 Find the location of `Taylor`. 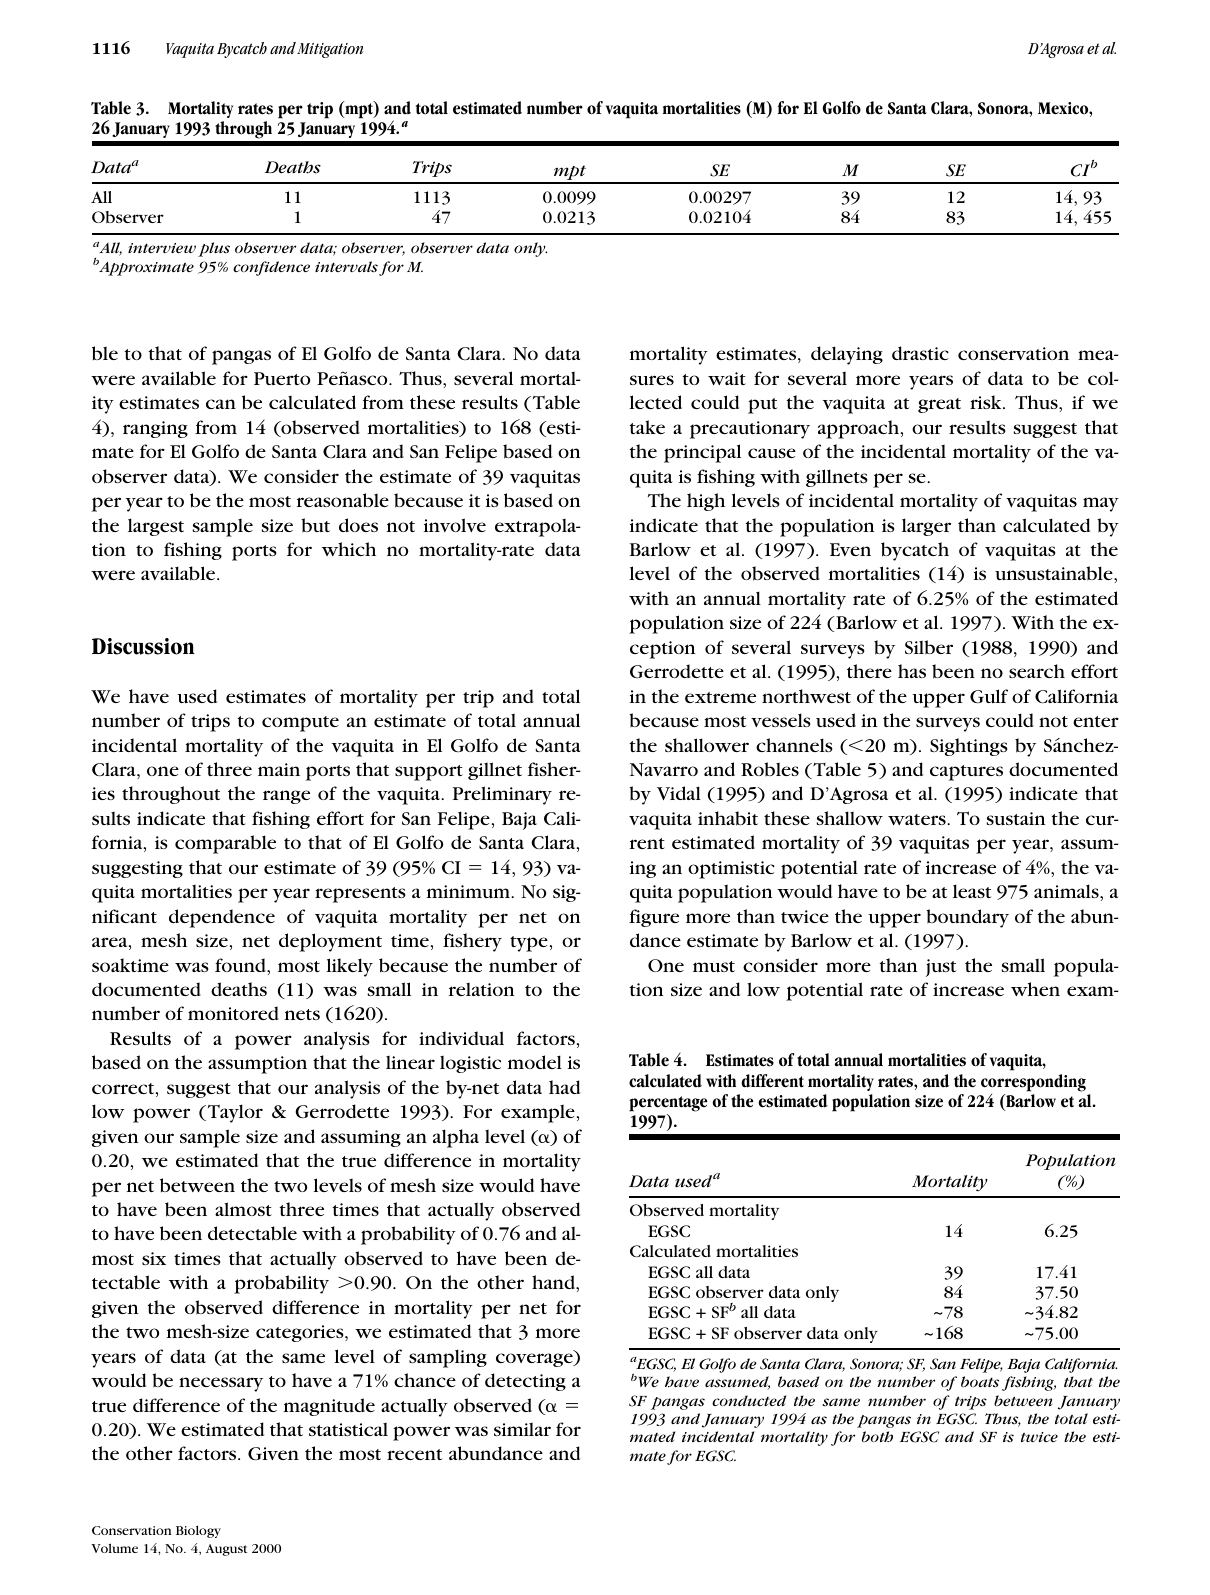

Taylor is located at coordinates (234, 1113).
